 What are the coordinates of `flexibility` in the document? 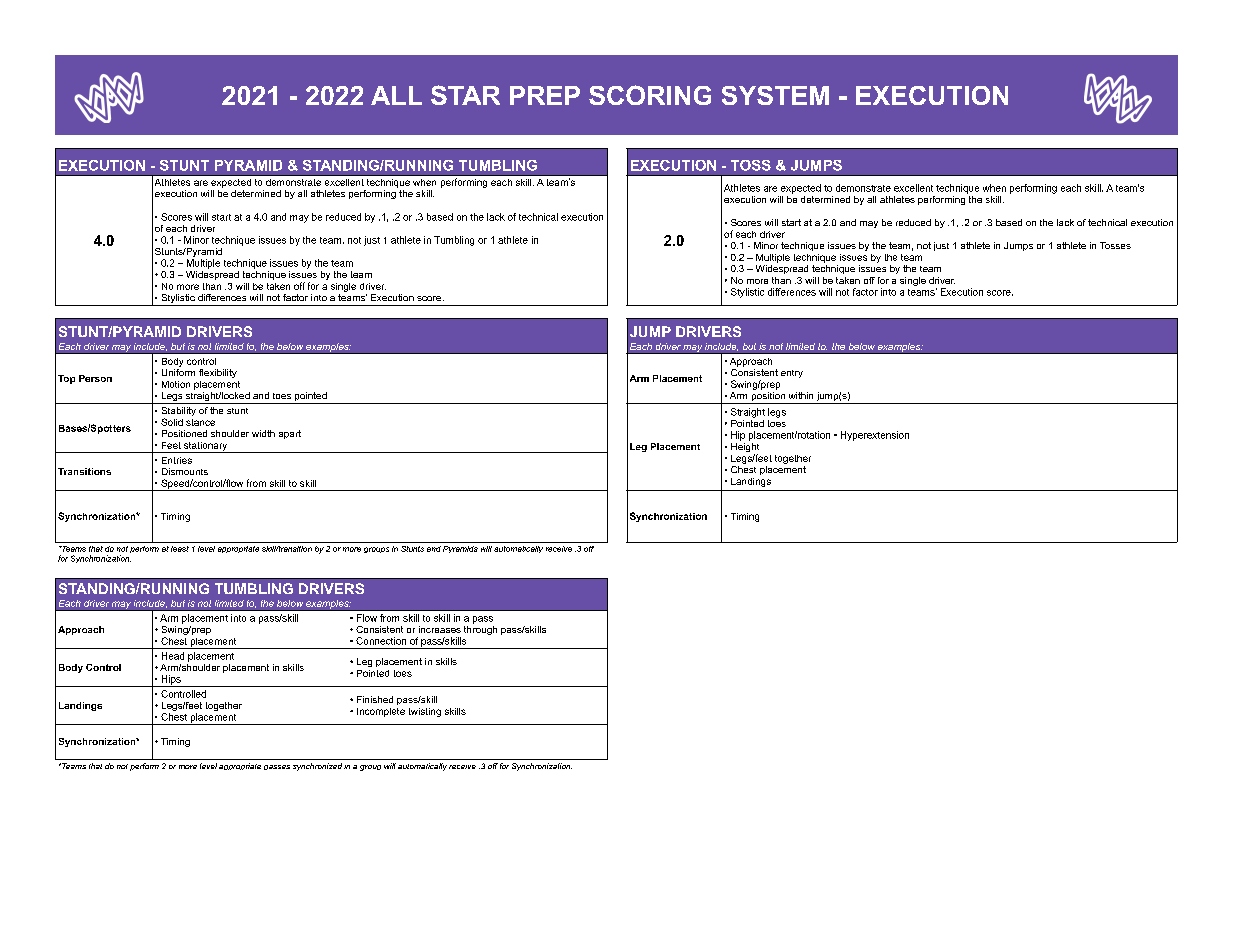 It's located at (218, 373).
